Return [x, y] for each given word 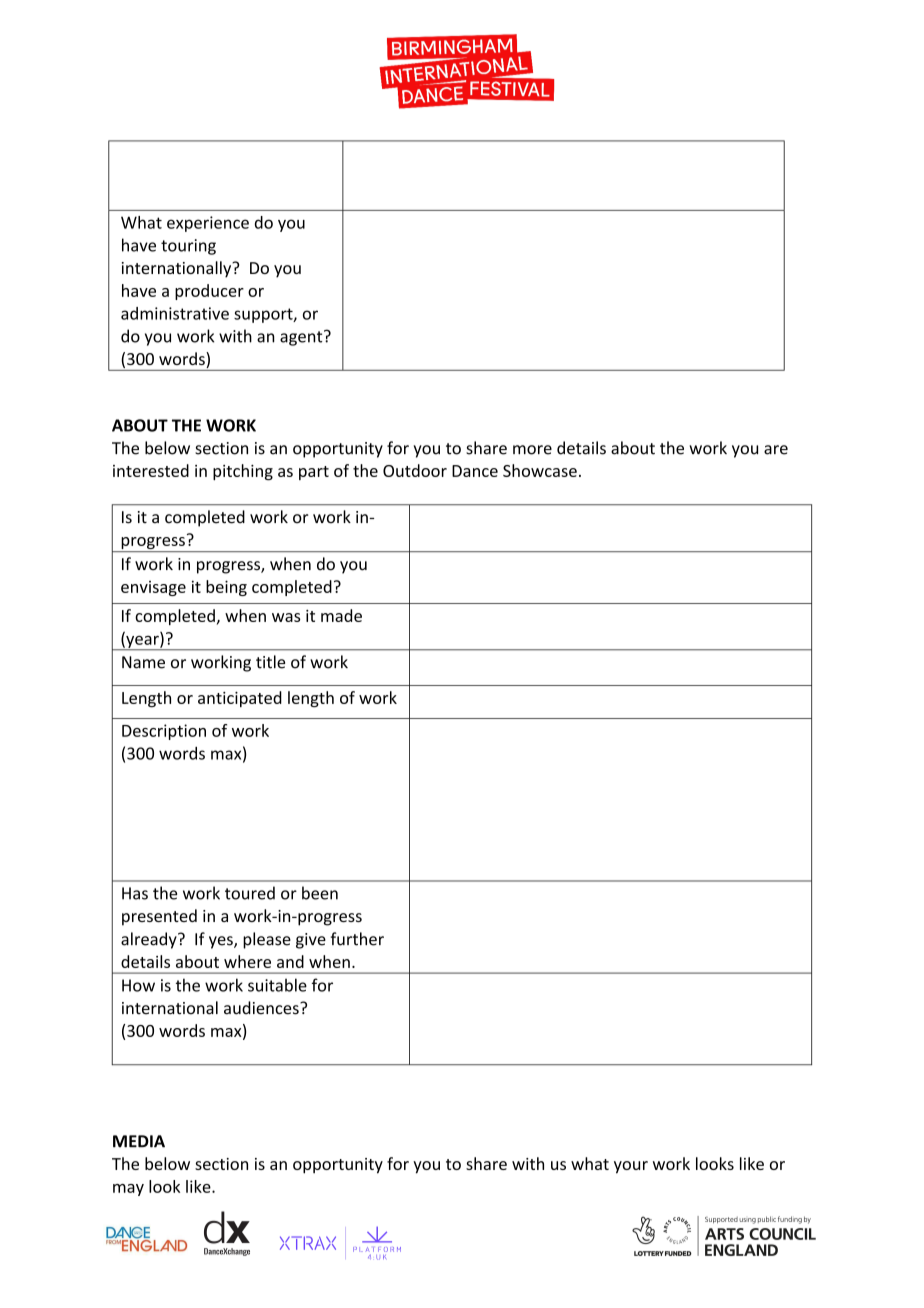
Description [164, 732]
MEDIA [139, 1141]
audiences [262, 1008]
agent [302, 338]
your [631, 1167]
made [341, 615]
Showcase [540, 470]
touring [188, 247]
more [532, 450]
